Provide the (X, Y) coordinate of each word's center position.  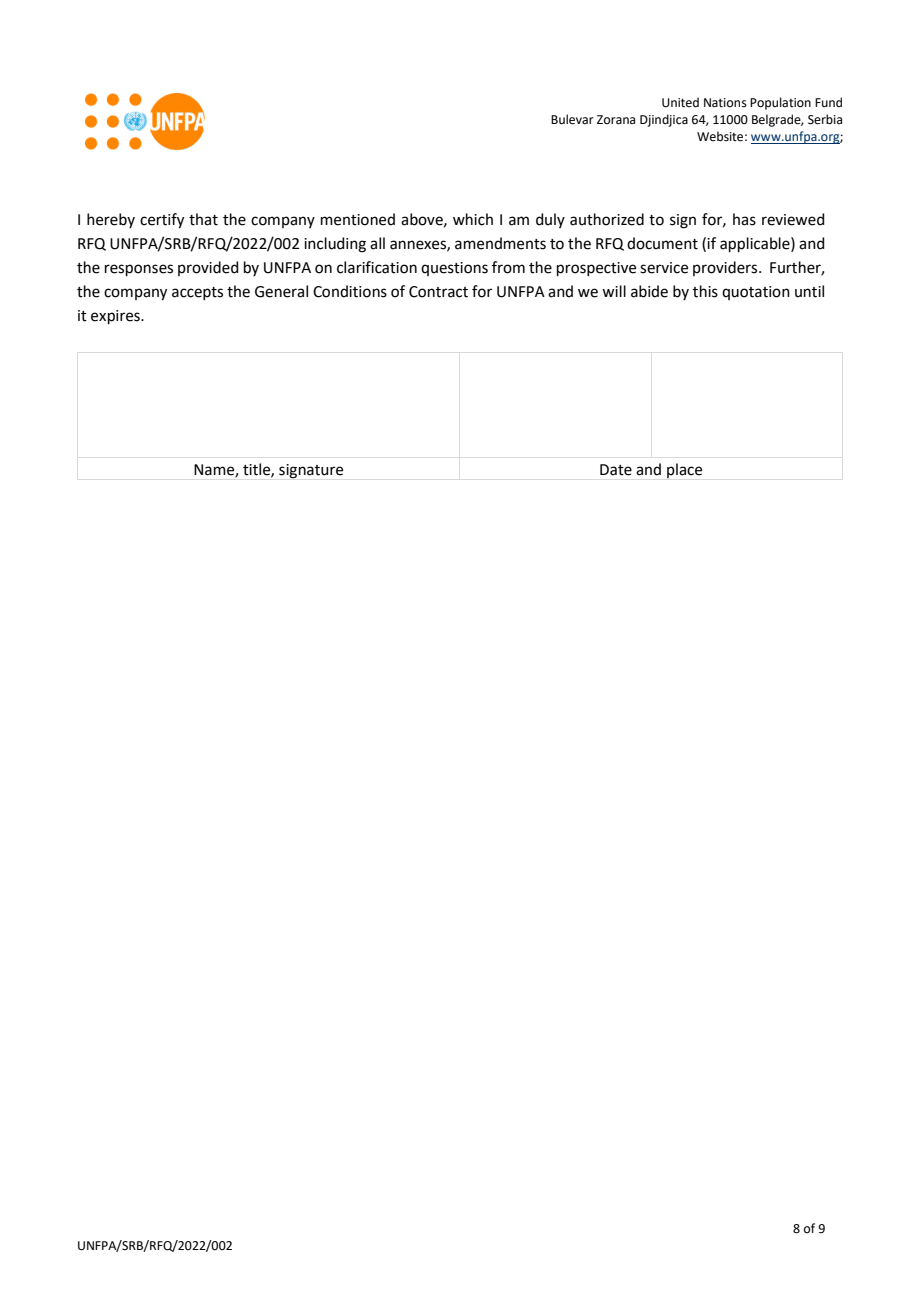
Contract (438, 292)
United (680, 102)
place (684, 470)
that (203, 219)
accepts (197, 293)
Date (616, 470)
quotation (756, 293)
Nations (725, 103)
